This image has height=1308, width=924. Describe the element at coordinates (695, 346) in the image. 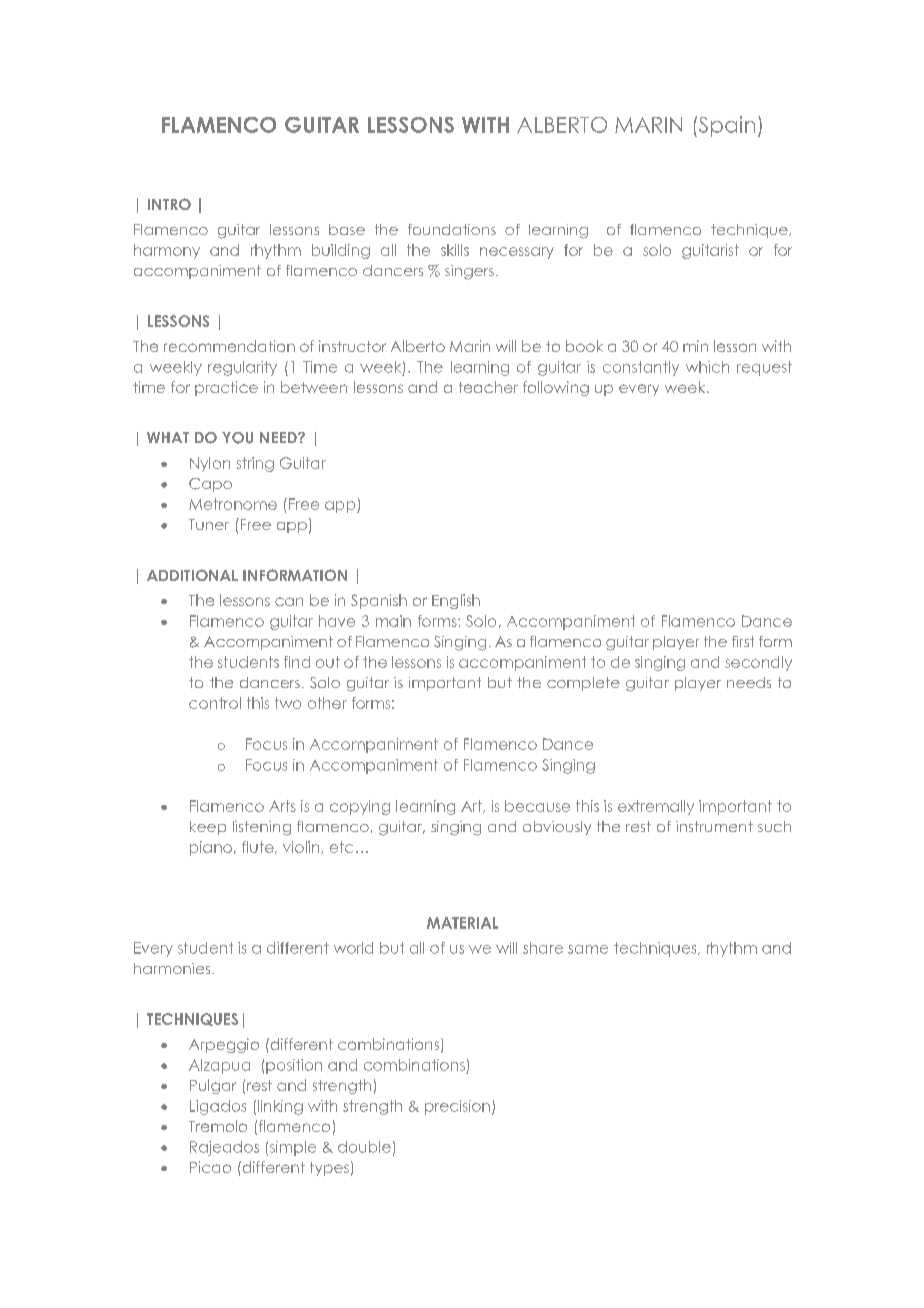

I see `min` at that location.
